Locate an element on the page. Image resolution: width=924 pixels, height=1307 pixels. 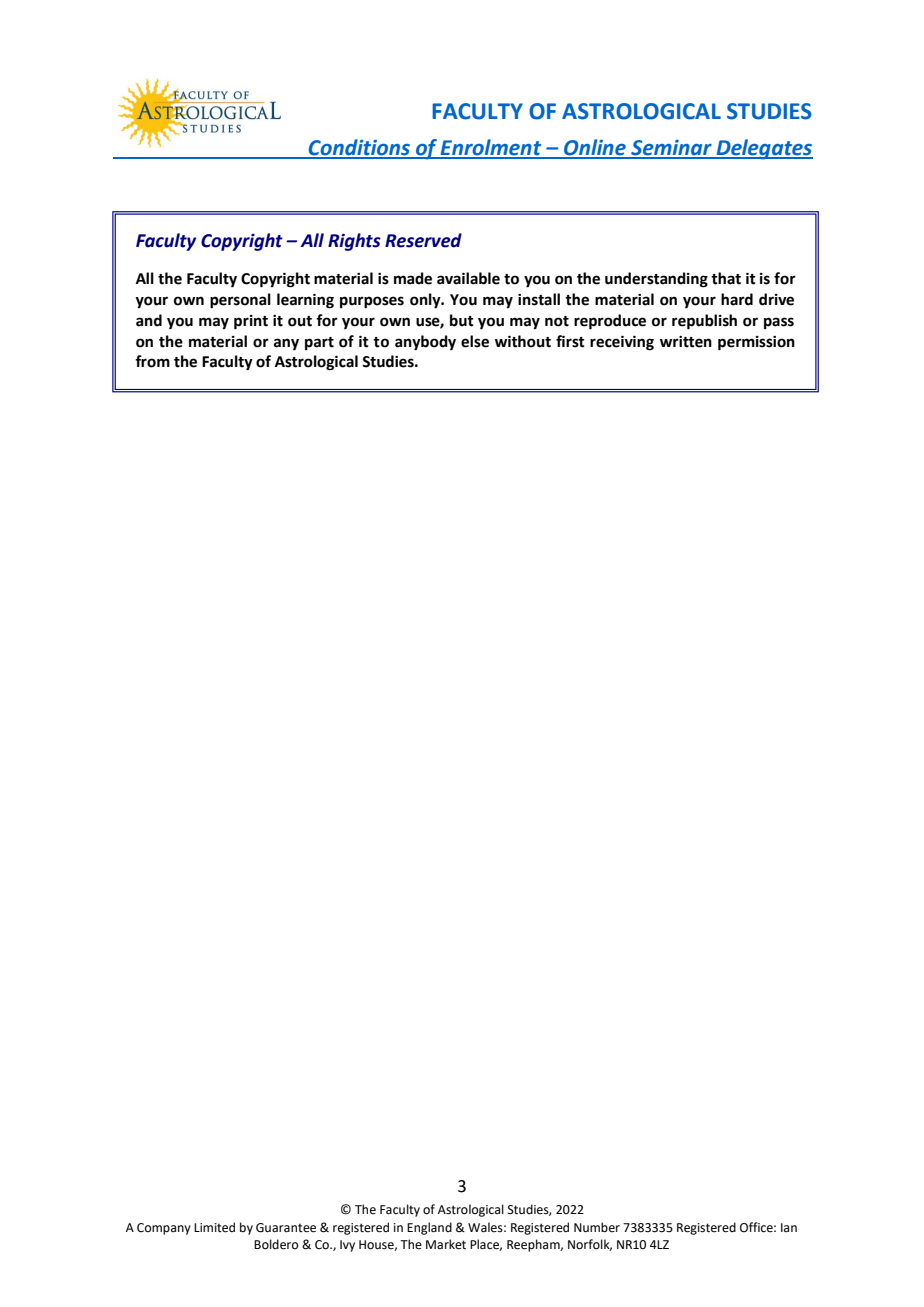
Ian is located at coordinates (789, 1227).
